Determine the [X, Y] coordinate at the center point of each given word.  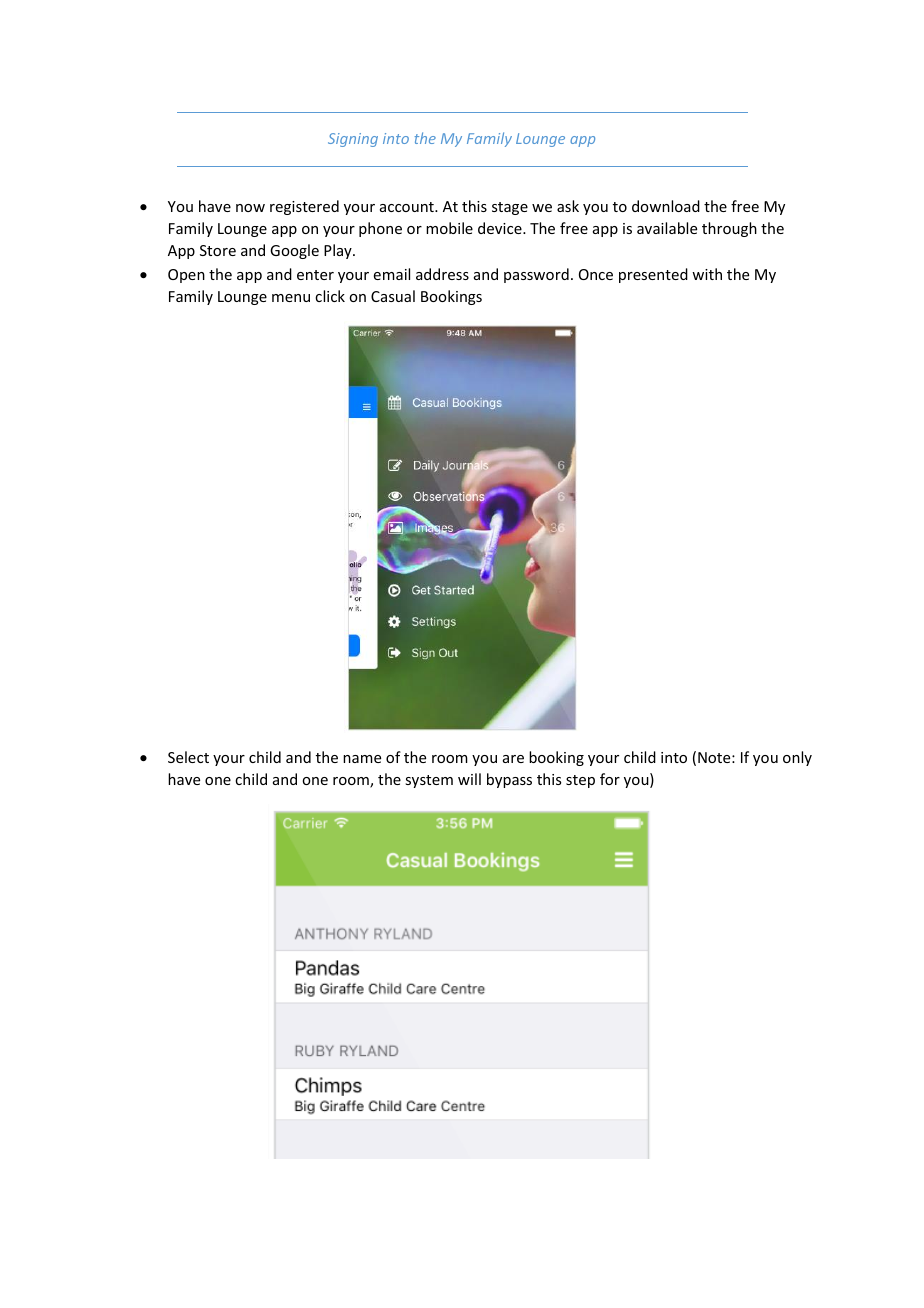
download [666, 206]
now [250, 208]
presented [653, 275]
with [707, 274]
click [330, 296]
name [362, 759]
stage [510, 208]
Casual [393, 296]
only [797, 758]
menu [291, 298]
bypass [509, 780]
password [536, 275]
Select [188, 757]
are [513, 759]
